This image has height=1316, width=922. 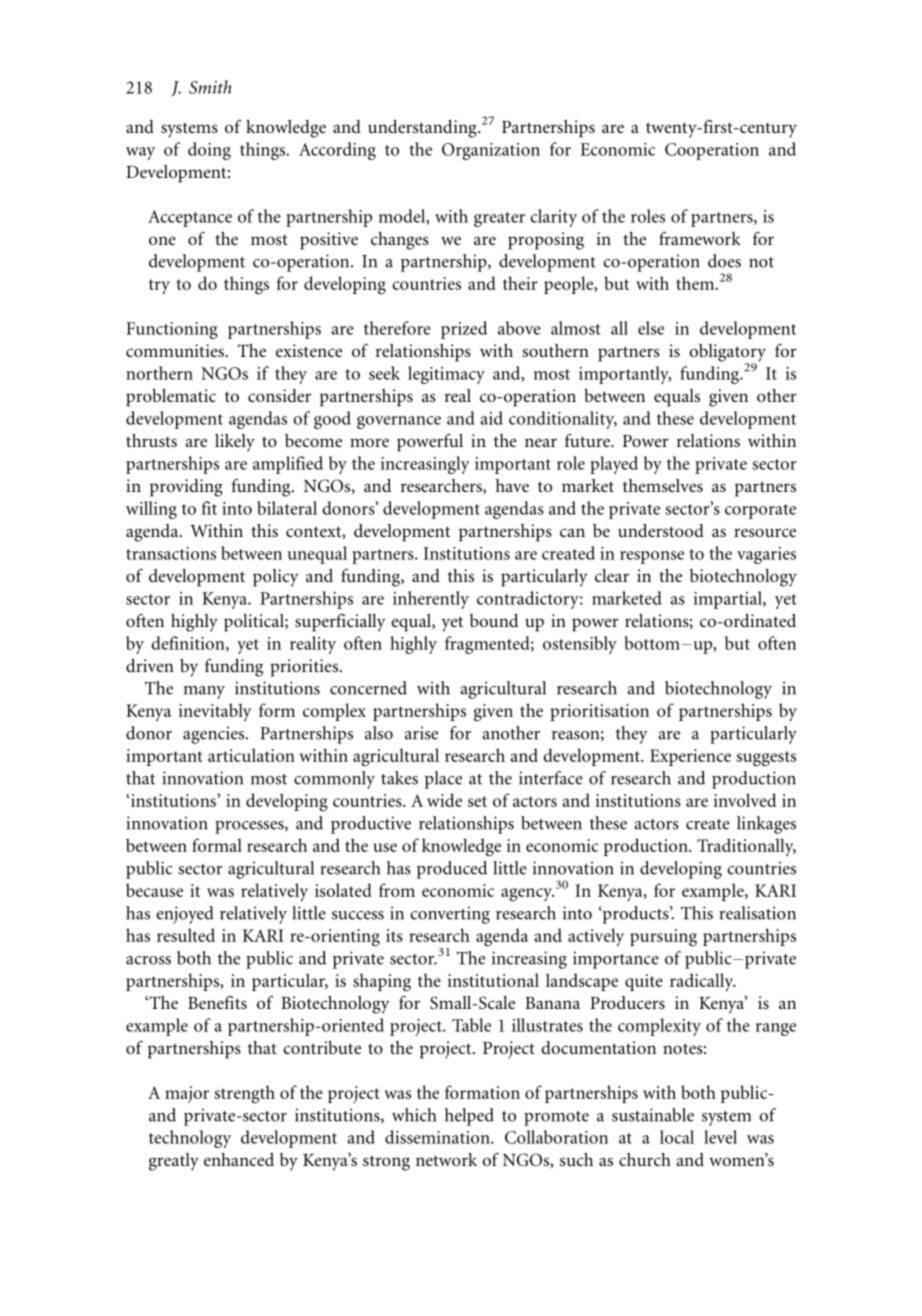 What do you see at coordinates (491, 151) in the image?
I see `Organization` at bounding box center [491, 151].
